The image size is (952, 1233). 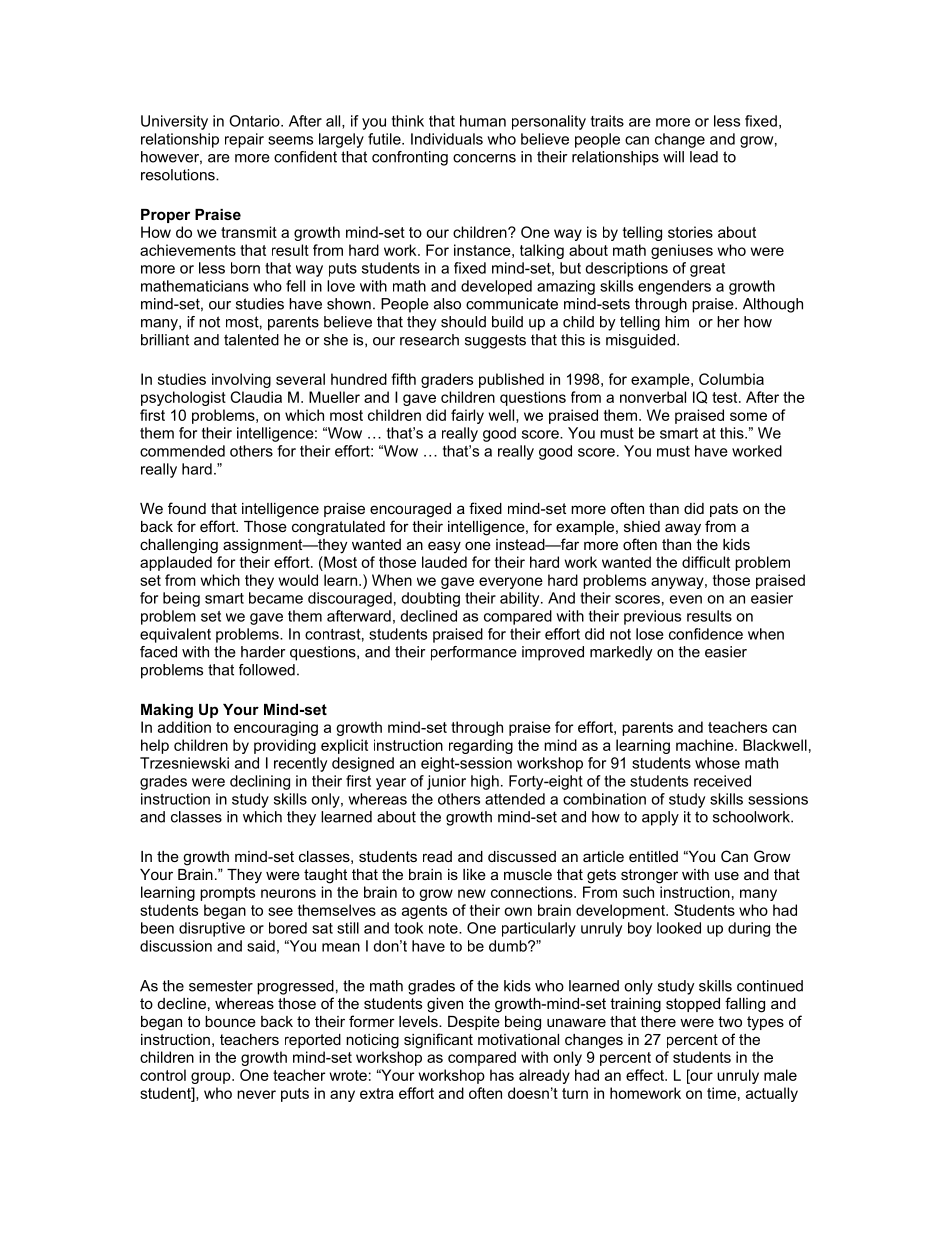 I want to click on has, so click(x=502, y=1075).
